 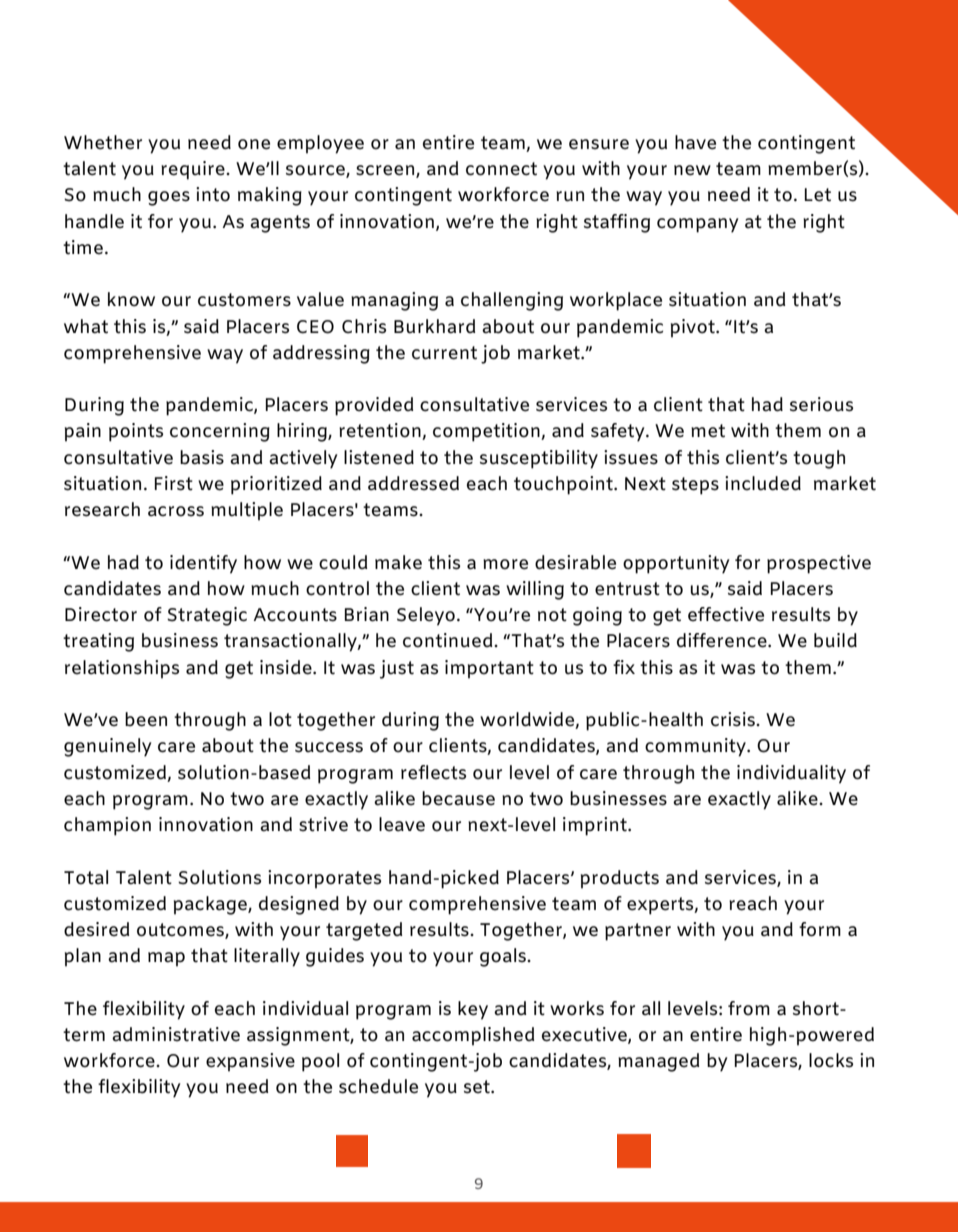 What do you see at coordinates (194, 170) in the screenshot?
I see `require` at bounding box center [194, 170].
